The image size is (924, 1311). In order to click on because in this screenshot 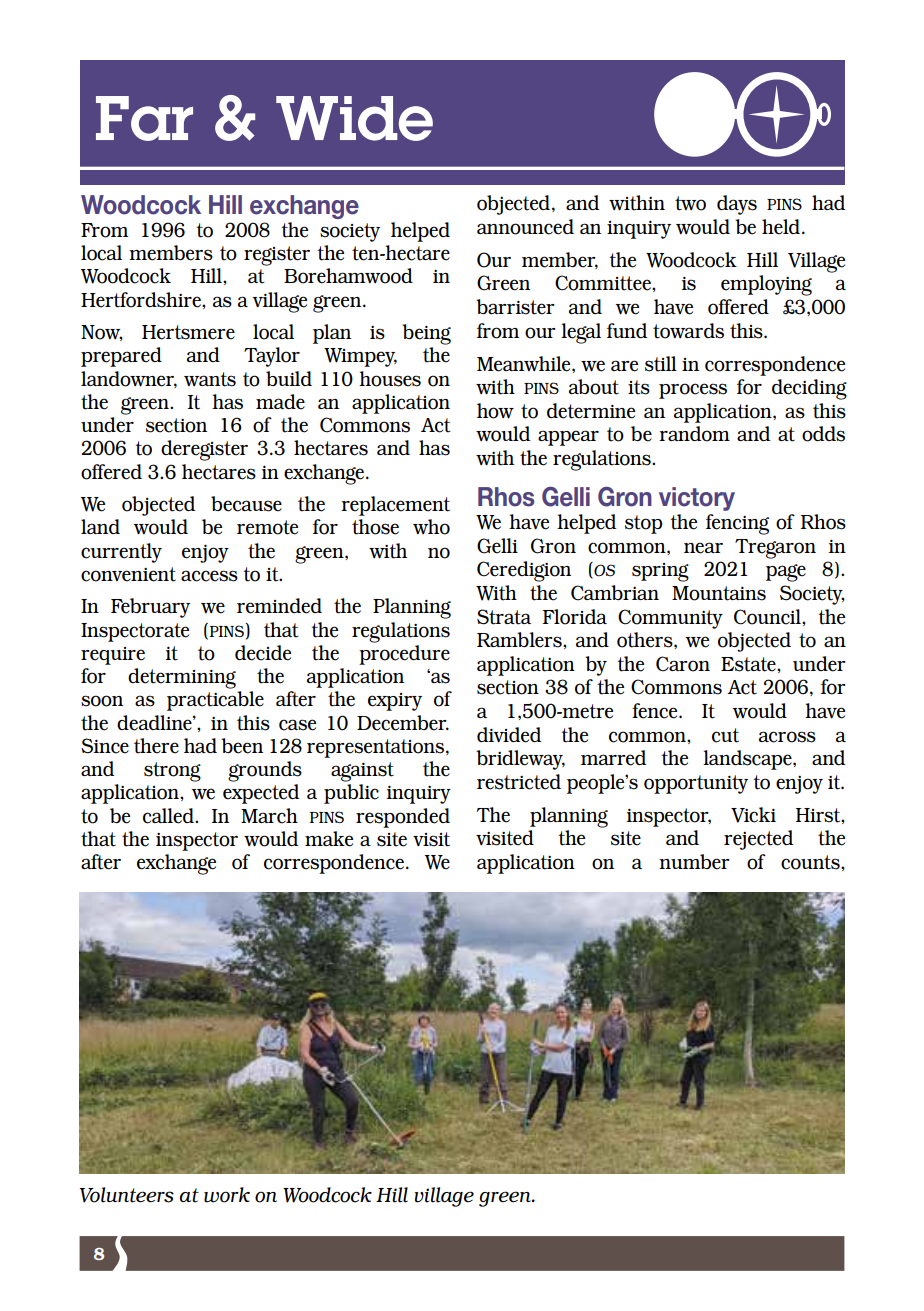, I will do `click(246, 504)`.
